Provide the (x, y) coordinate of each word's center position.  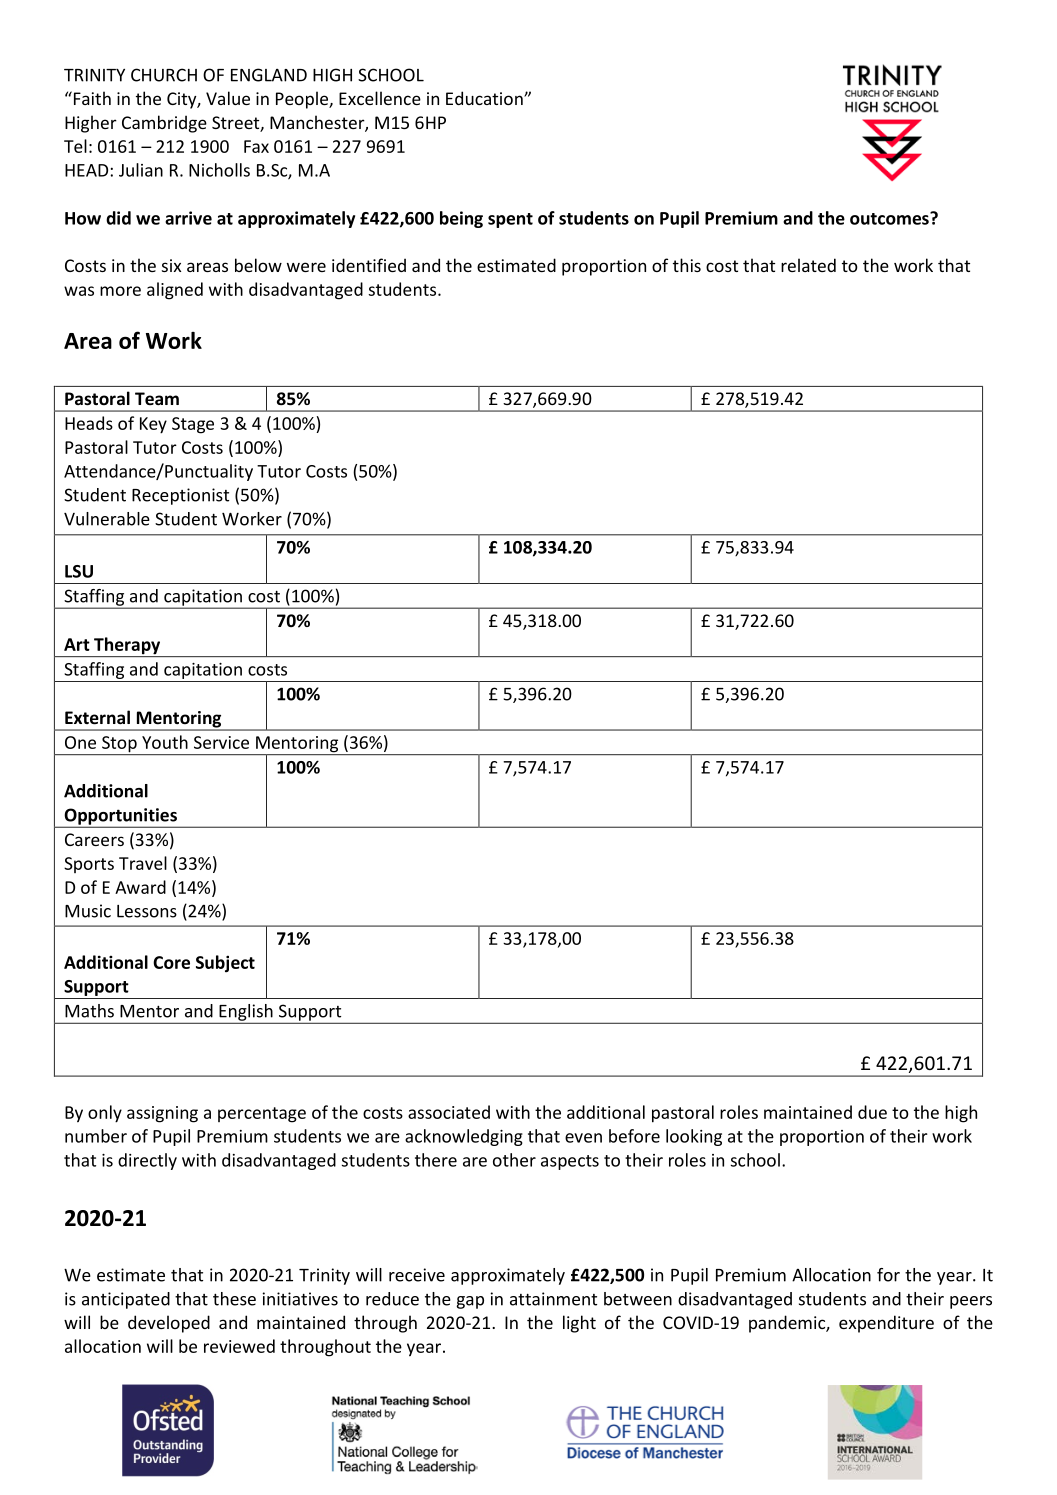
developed (169, 1324)
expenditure (886, 1324)
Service (221, 742)
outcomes (890, 218)
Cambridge (164, 124)
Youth (165, 742)
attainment (553, 1299)
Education (485, 98)
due (872, 1112)
